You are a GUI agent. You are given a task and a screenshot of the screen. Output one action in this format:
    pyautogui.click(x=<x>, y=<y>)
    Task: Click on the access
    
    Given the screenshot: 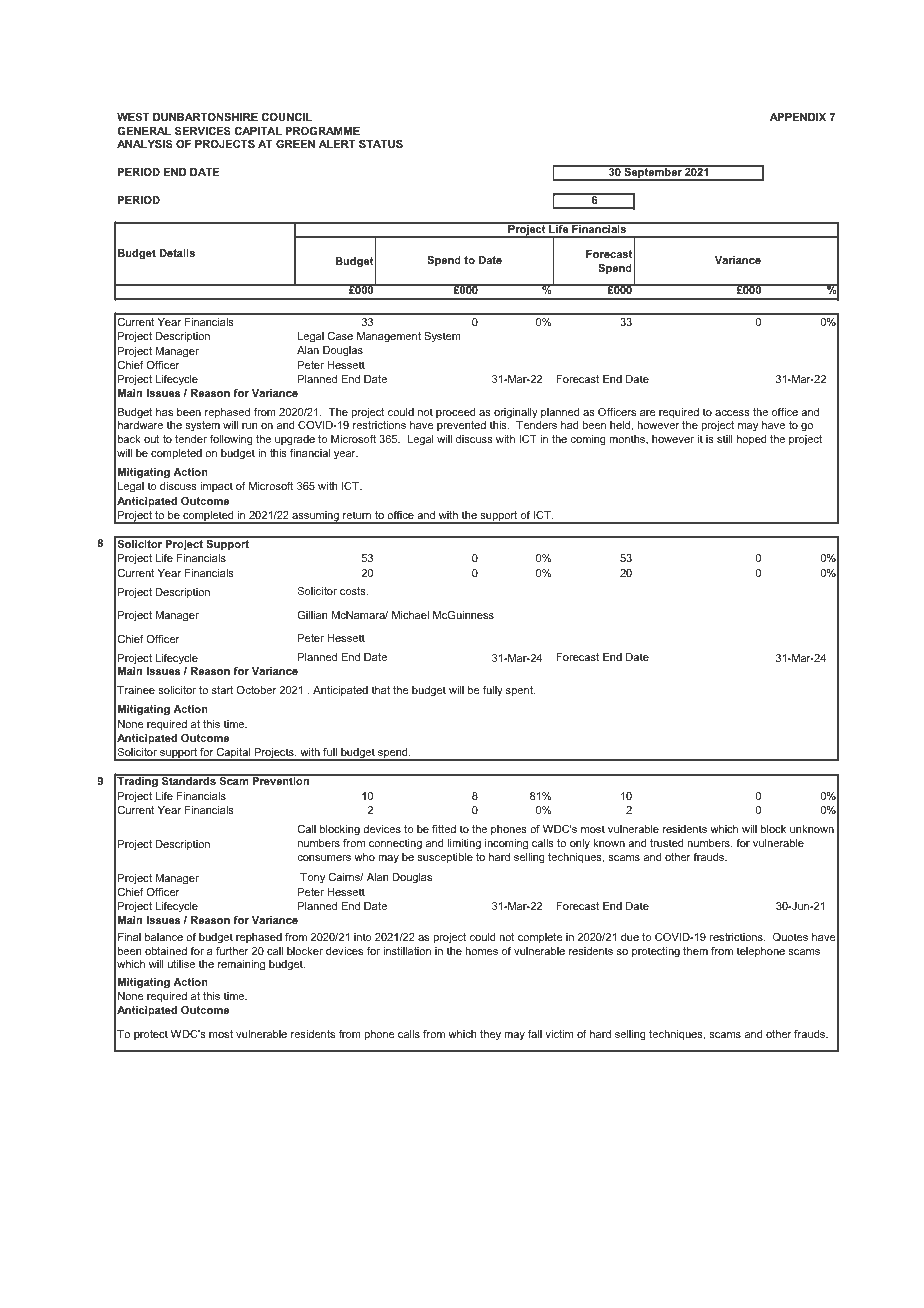 What is the action you would take?
    pyautogui.click(x=732, y=413)
